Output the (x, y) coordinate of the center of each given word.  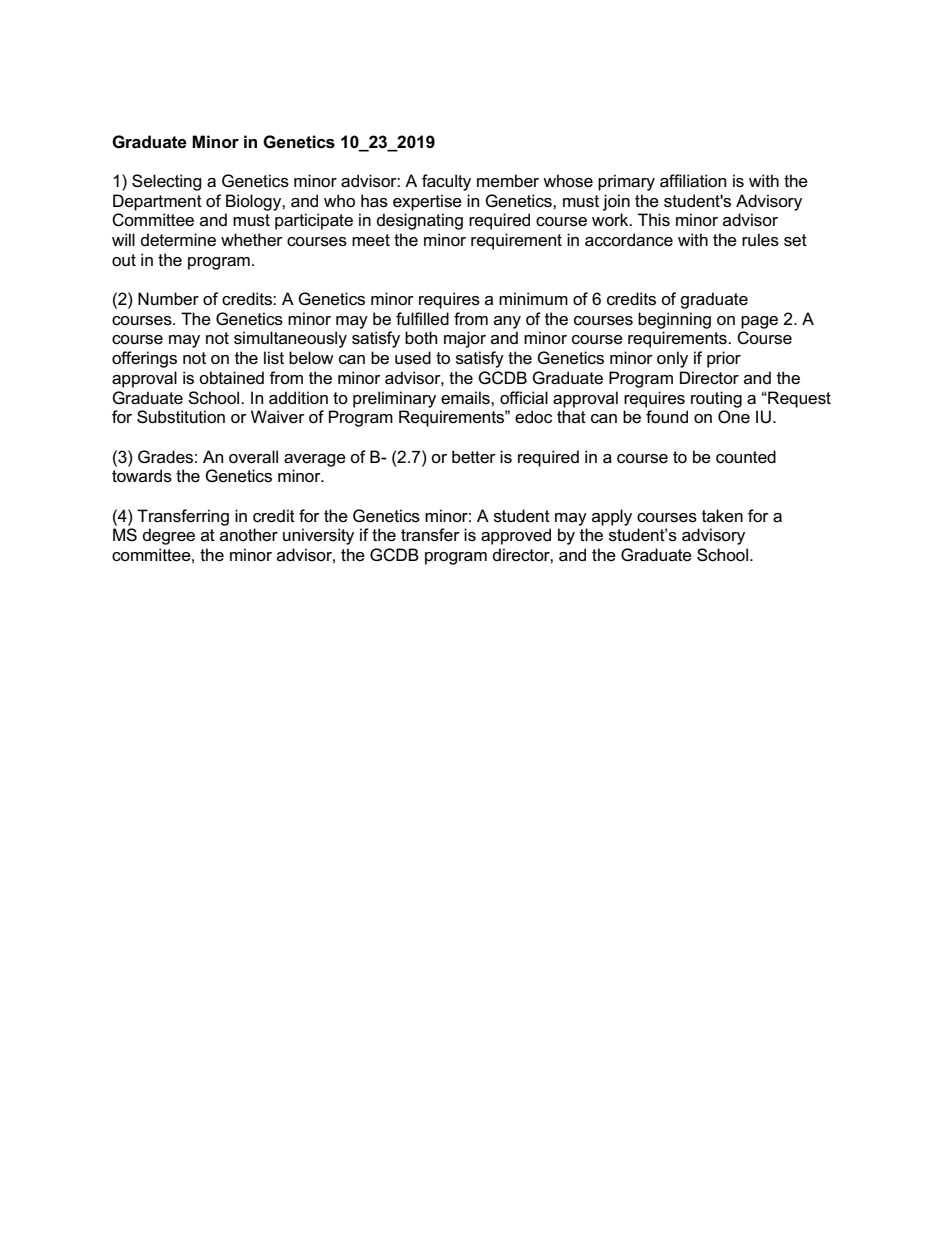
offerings (144, 359)
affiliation (693, 181)
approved (516, 536)
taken (722, 516)
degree (169, 536)
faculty (446, 182)
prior (724, 359)
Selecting (167, 182)
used (413, 358)
